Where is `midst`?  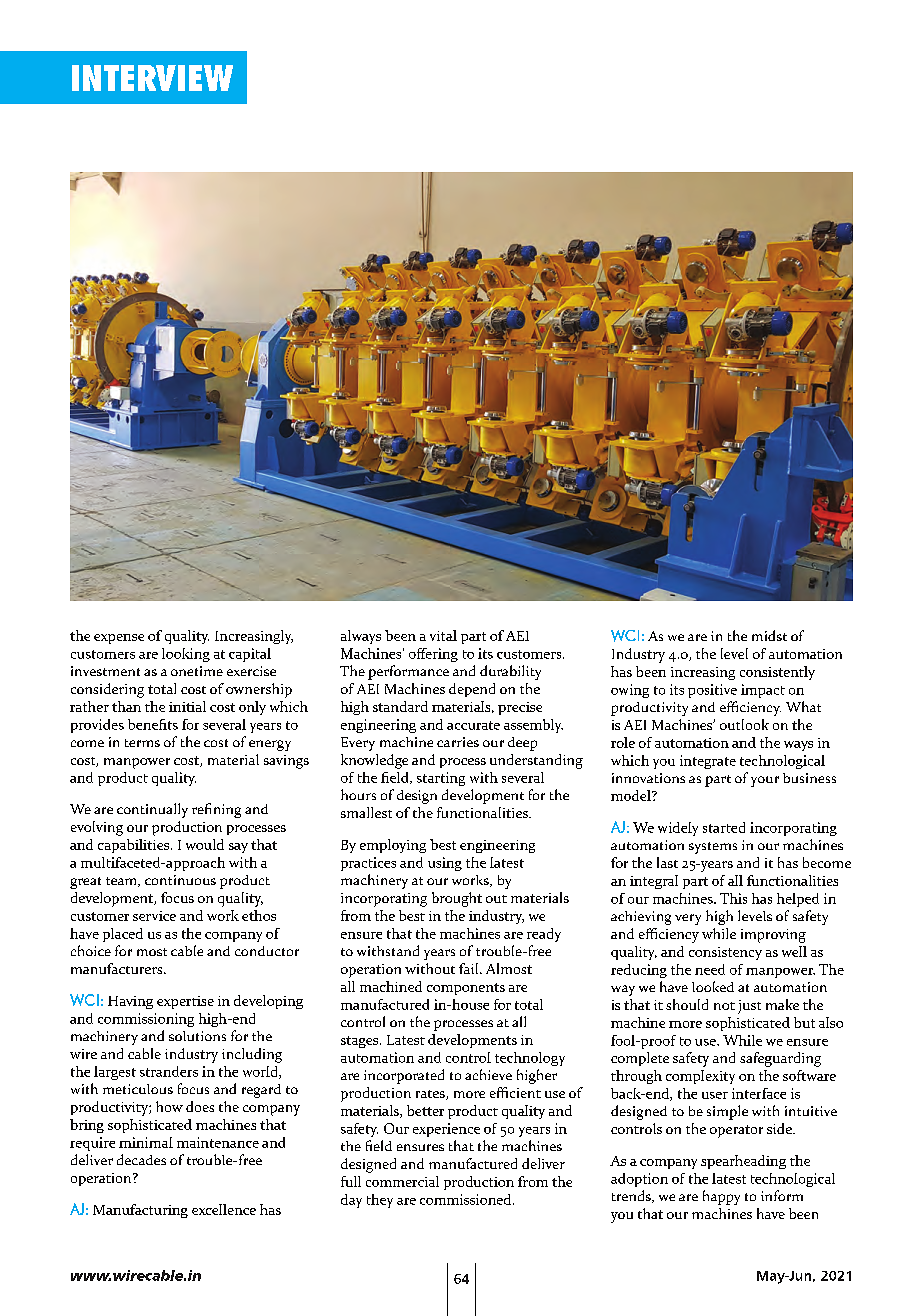 midst is located at coordinates (769, 635).
